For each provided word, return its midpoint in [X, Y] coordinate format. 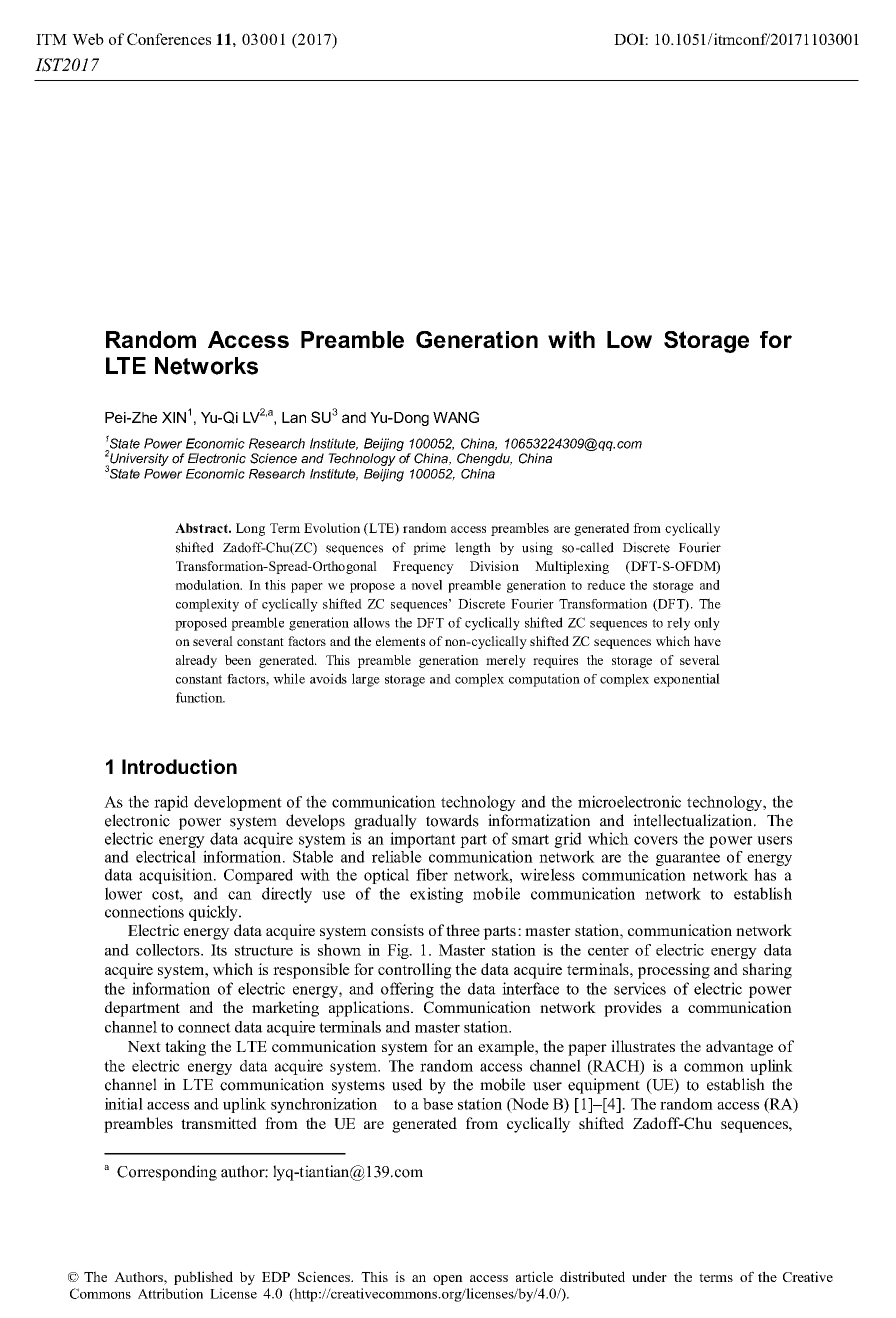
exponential [687, 680]
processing [674, 971]
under [649, 1276]
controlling [415, 971]
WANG [456, 417]
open [448, 1280]
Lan [294, 417]
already [196, 661]
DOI [630, 39]
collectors [169, 950]
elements [400, 641]
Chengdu [484, 459]
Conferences [169, 39]
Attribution [170, 1293]
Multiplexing [572, 567]
